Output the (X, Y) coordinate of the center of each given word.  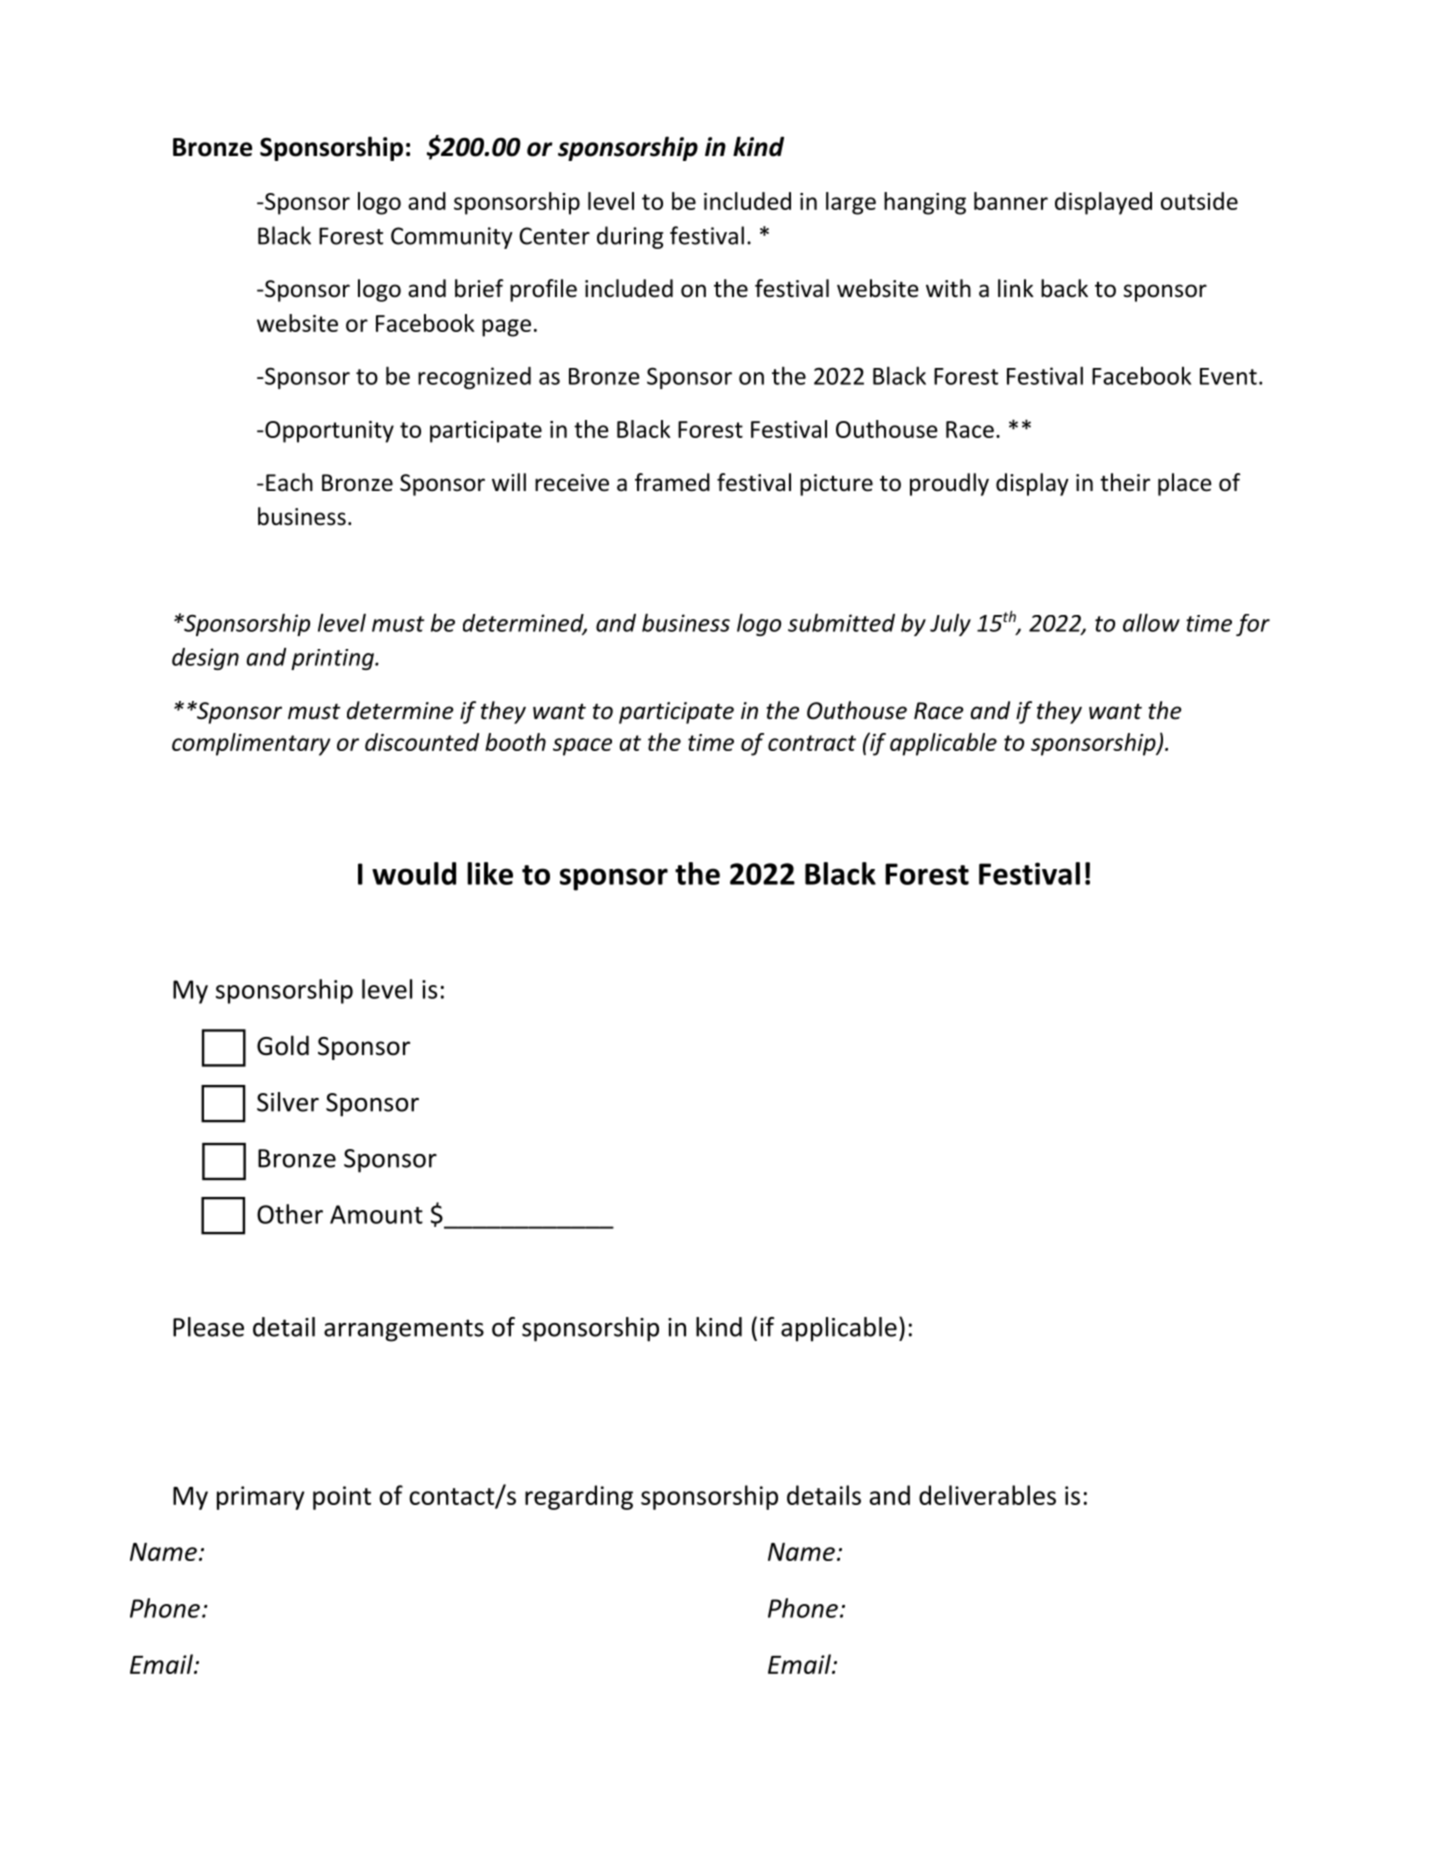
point (342, 1498)
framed (672, 482)
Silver (288, 1102)
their (1125, 482)
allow (1151, 622)
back (1064, 288)
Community (452, 238)
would (414, 873)
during (630, 237)
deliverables (987, 1495)
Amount (376, 1214)
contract (812, 743)
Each (289, 482)
